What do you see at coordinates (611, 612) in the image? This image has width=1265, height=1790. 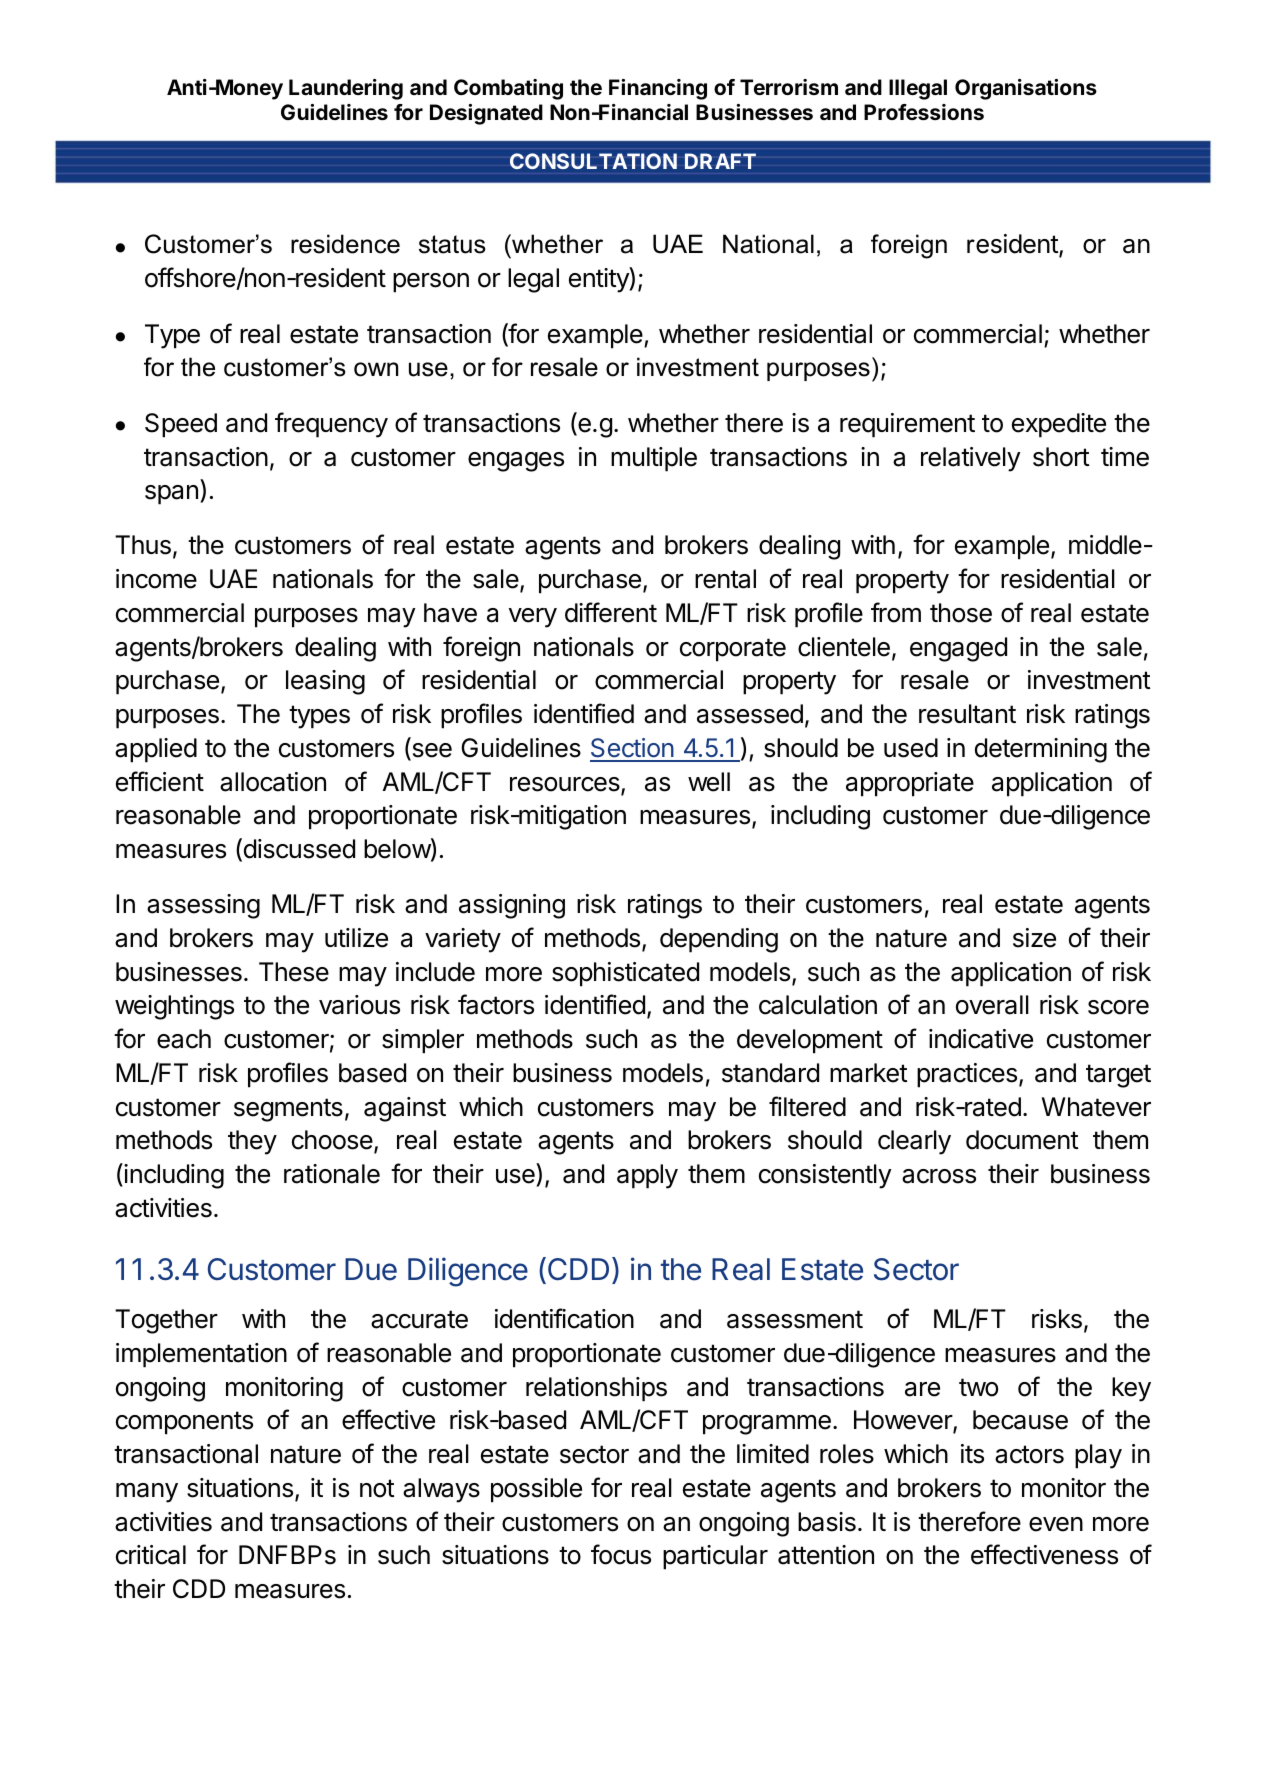 I see `different` at bounding box center [611, 612].
